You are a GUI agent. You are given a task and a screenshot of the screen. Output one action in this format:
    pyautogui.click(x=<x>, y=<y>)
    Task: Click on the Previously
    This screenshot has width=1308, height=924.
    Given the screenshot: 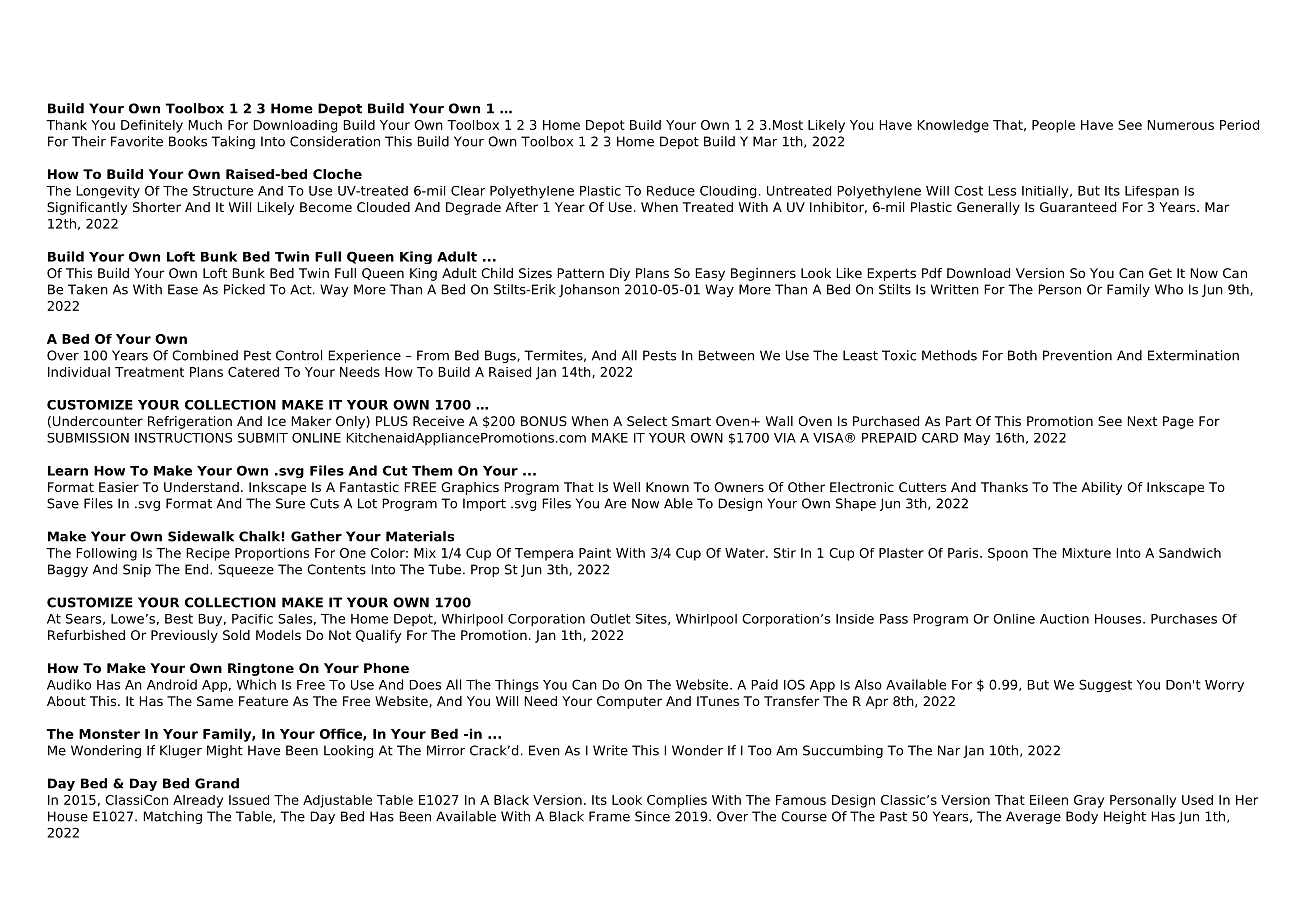 What is the action you would take?
    pyautogui.click(x=184, y=636)
